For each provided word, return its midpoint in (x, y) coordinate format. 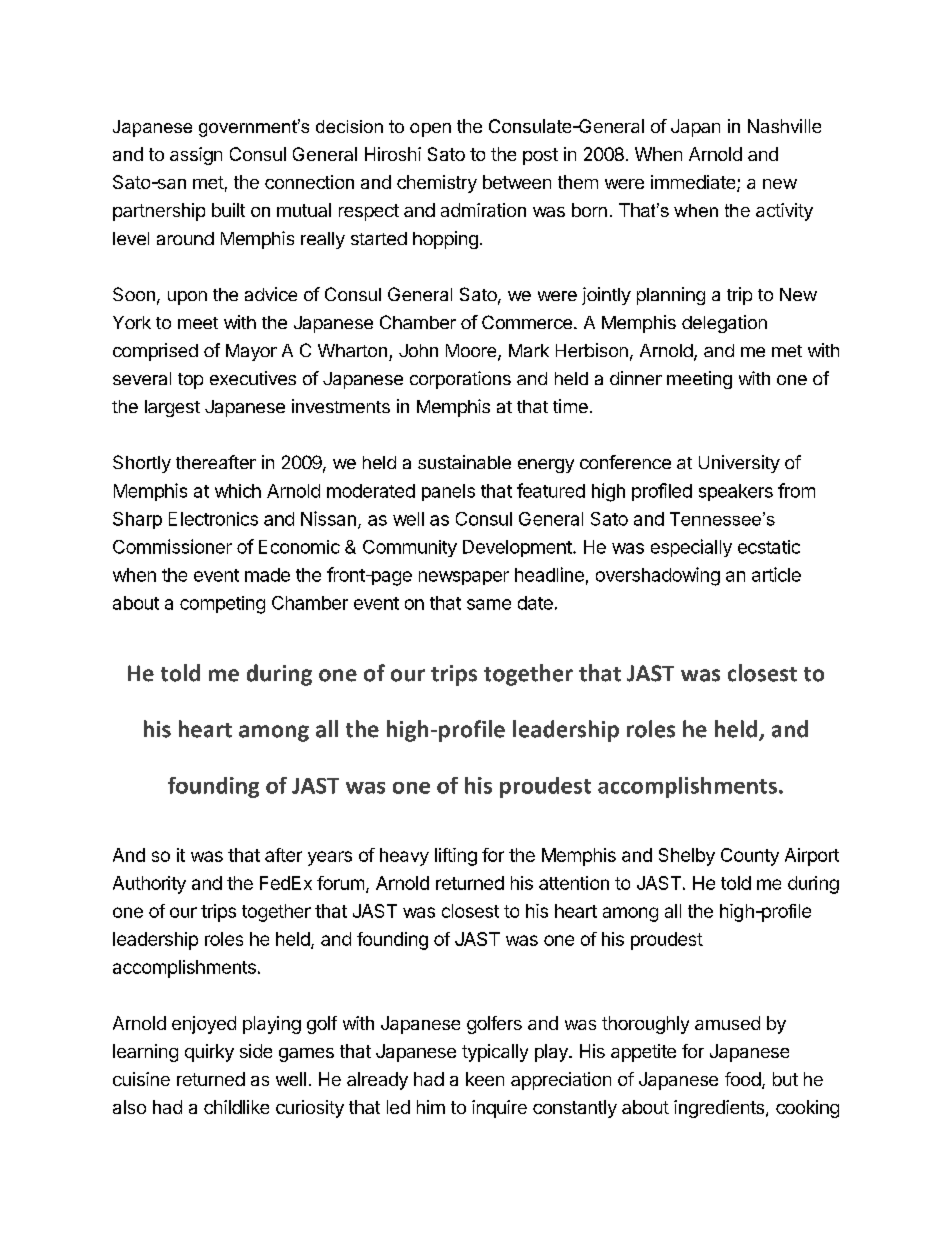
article (776, 574)
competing (222, 605)
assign (196, 156)
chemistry (437, 184)
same (489, 604)
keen (485, 1079)
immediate (693, 182)
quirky (209, 1053)
